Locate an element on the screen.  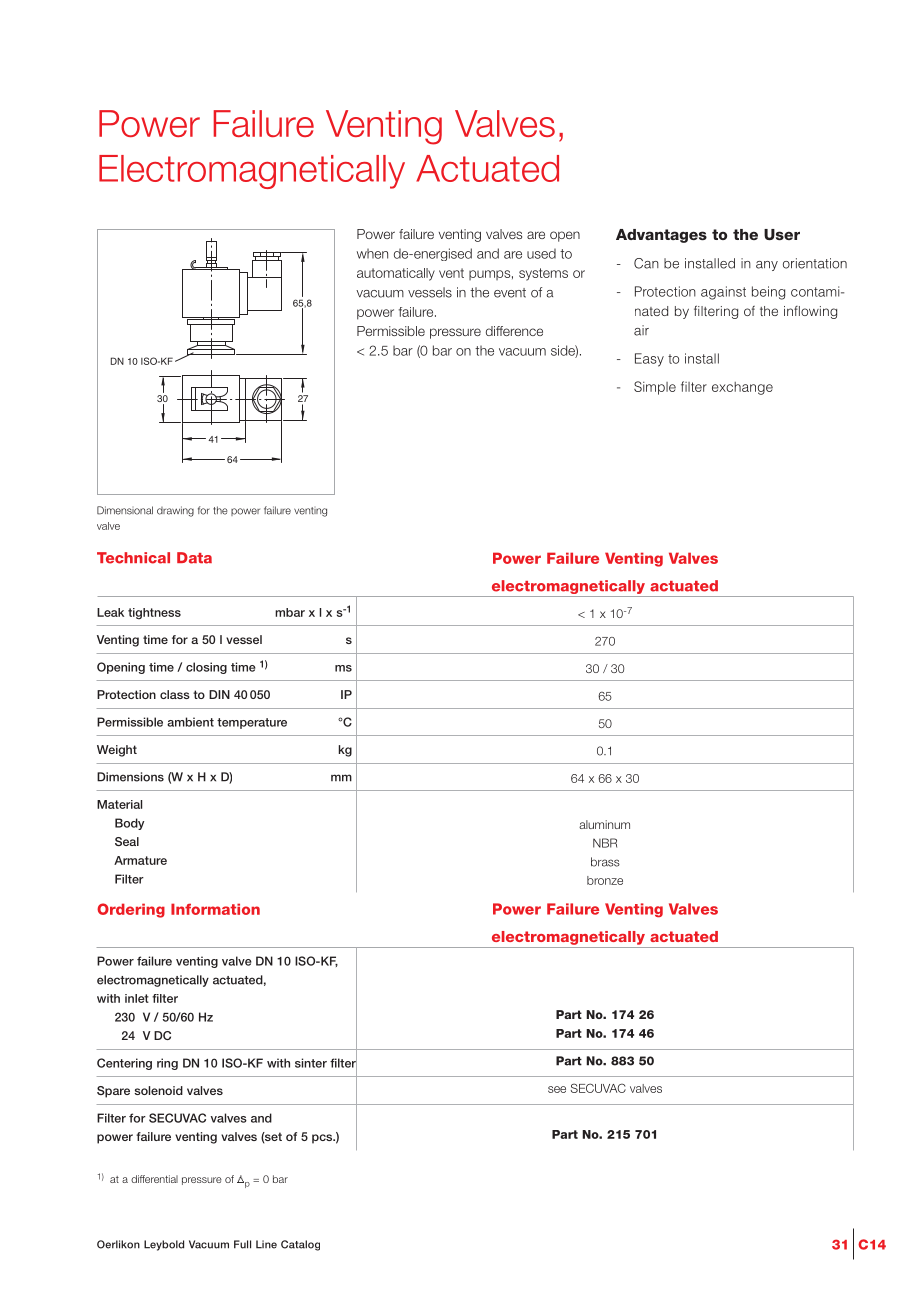
when is located at coordinates (372, 253).
